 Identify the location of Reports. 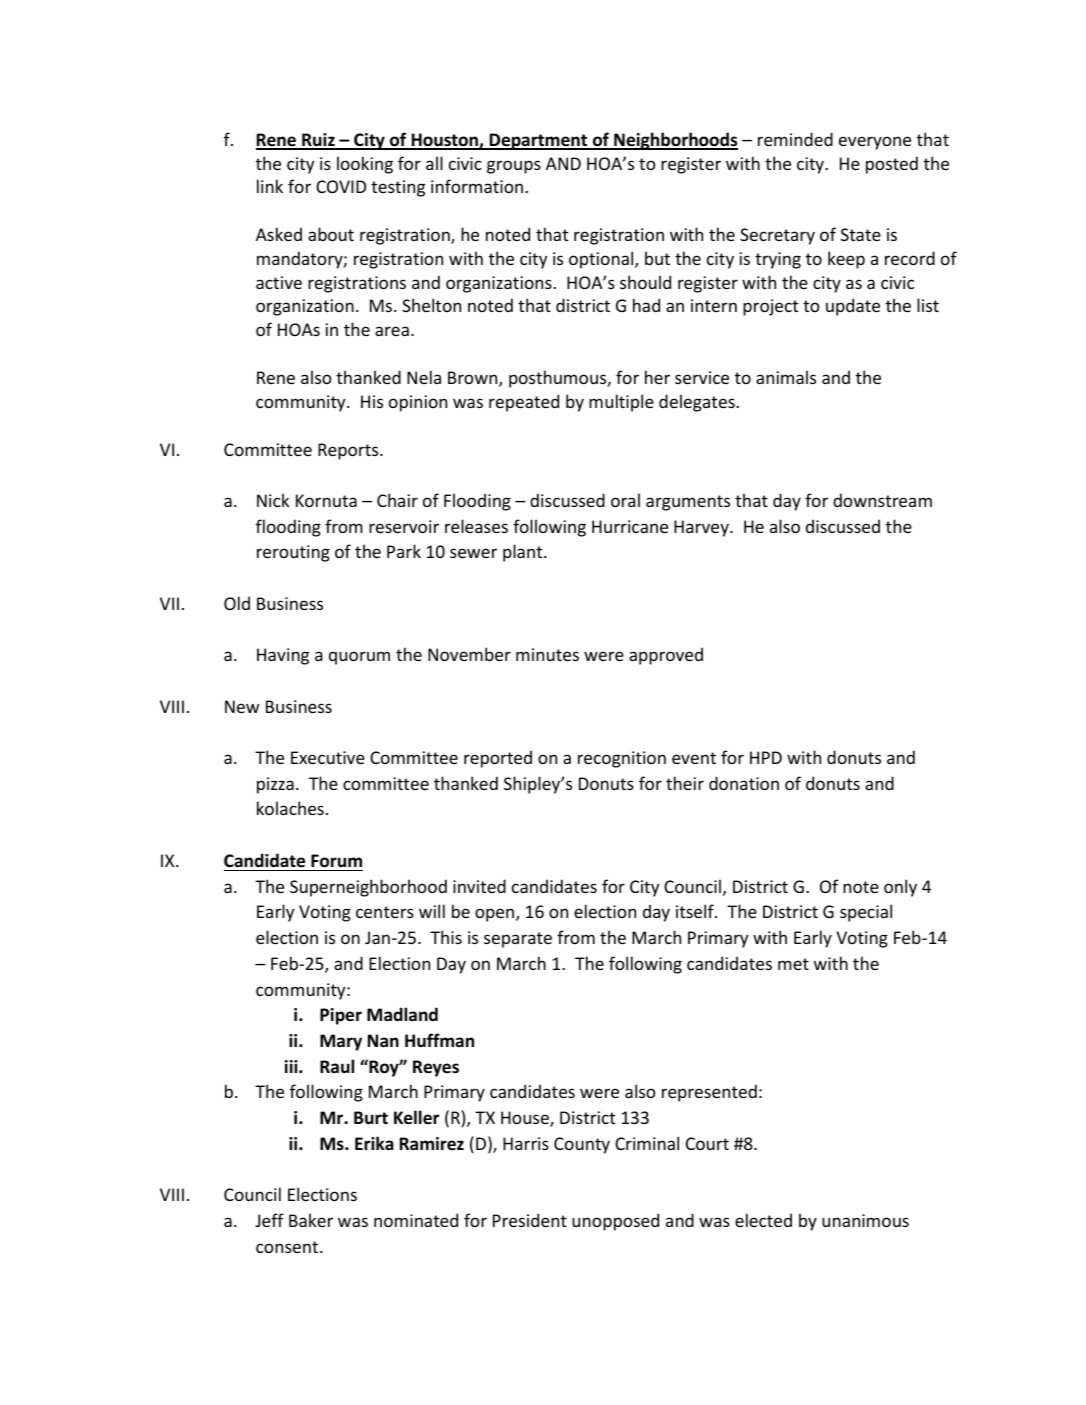
(349, 451).
